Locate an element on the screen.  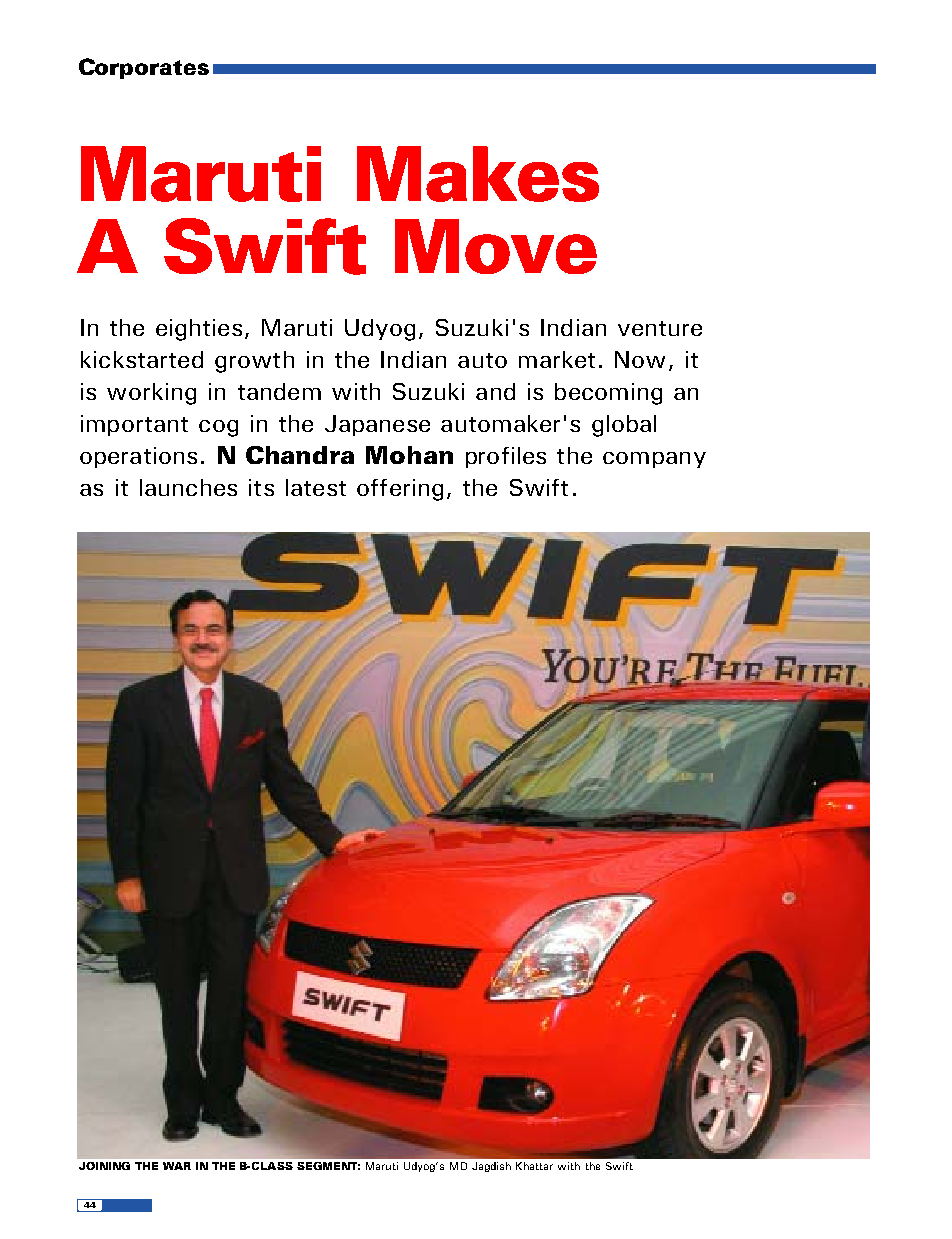
Corporates is located at coordinates (144, 68).
